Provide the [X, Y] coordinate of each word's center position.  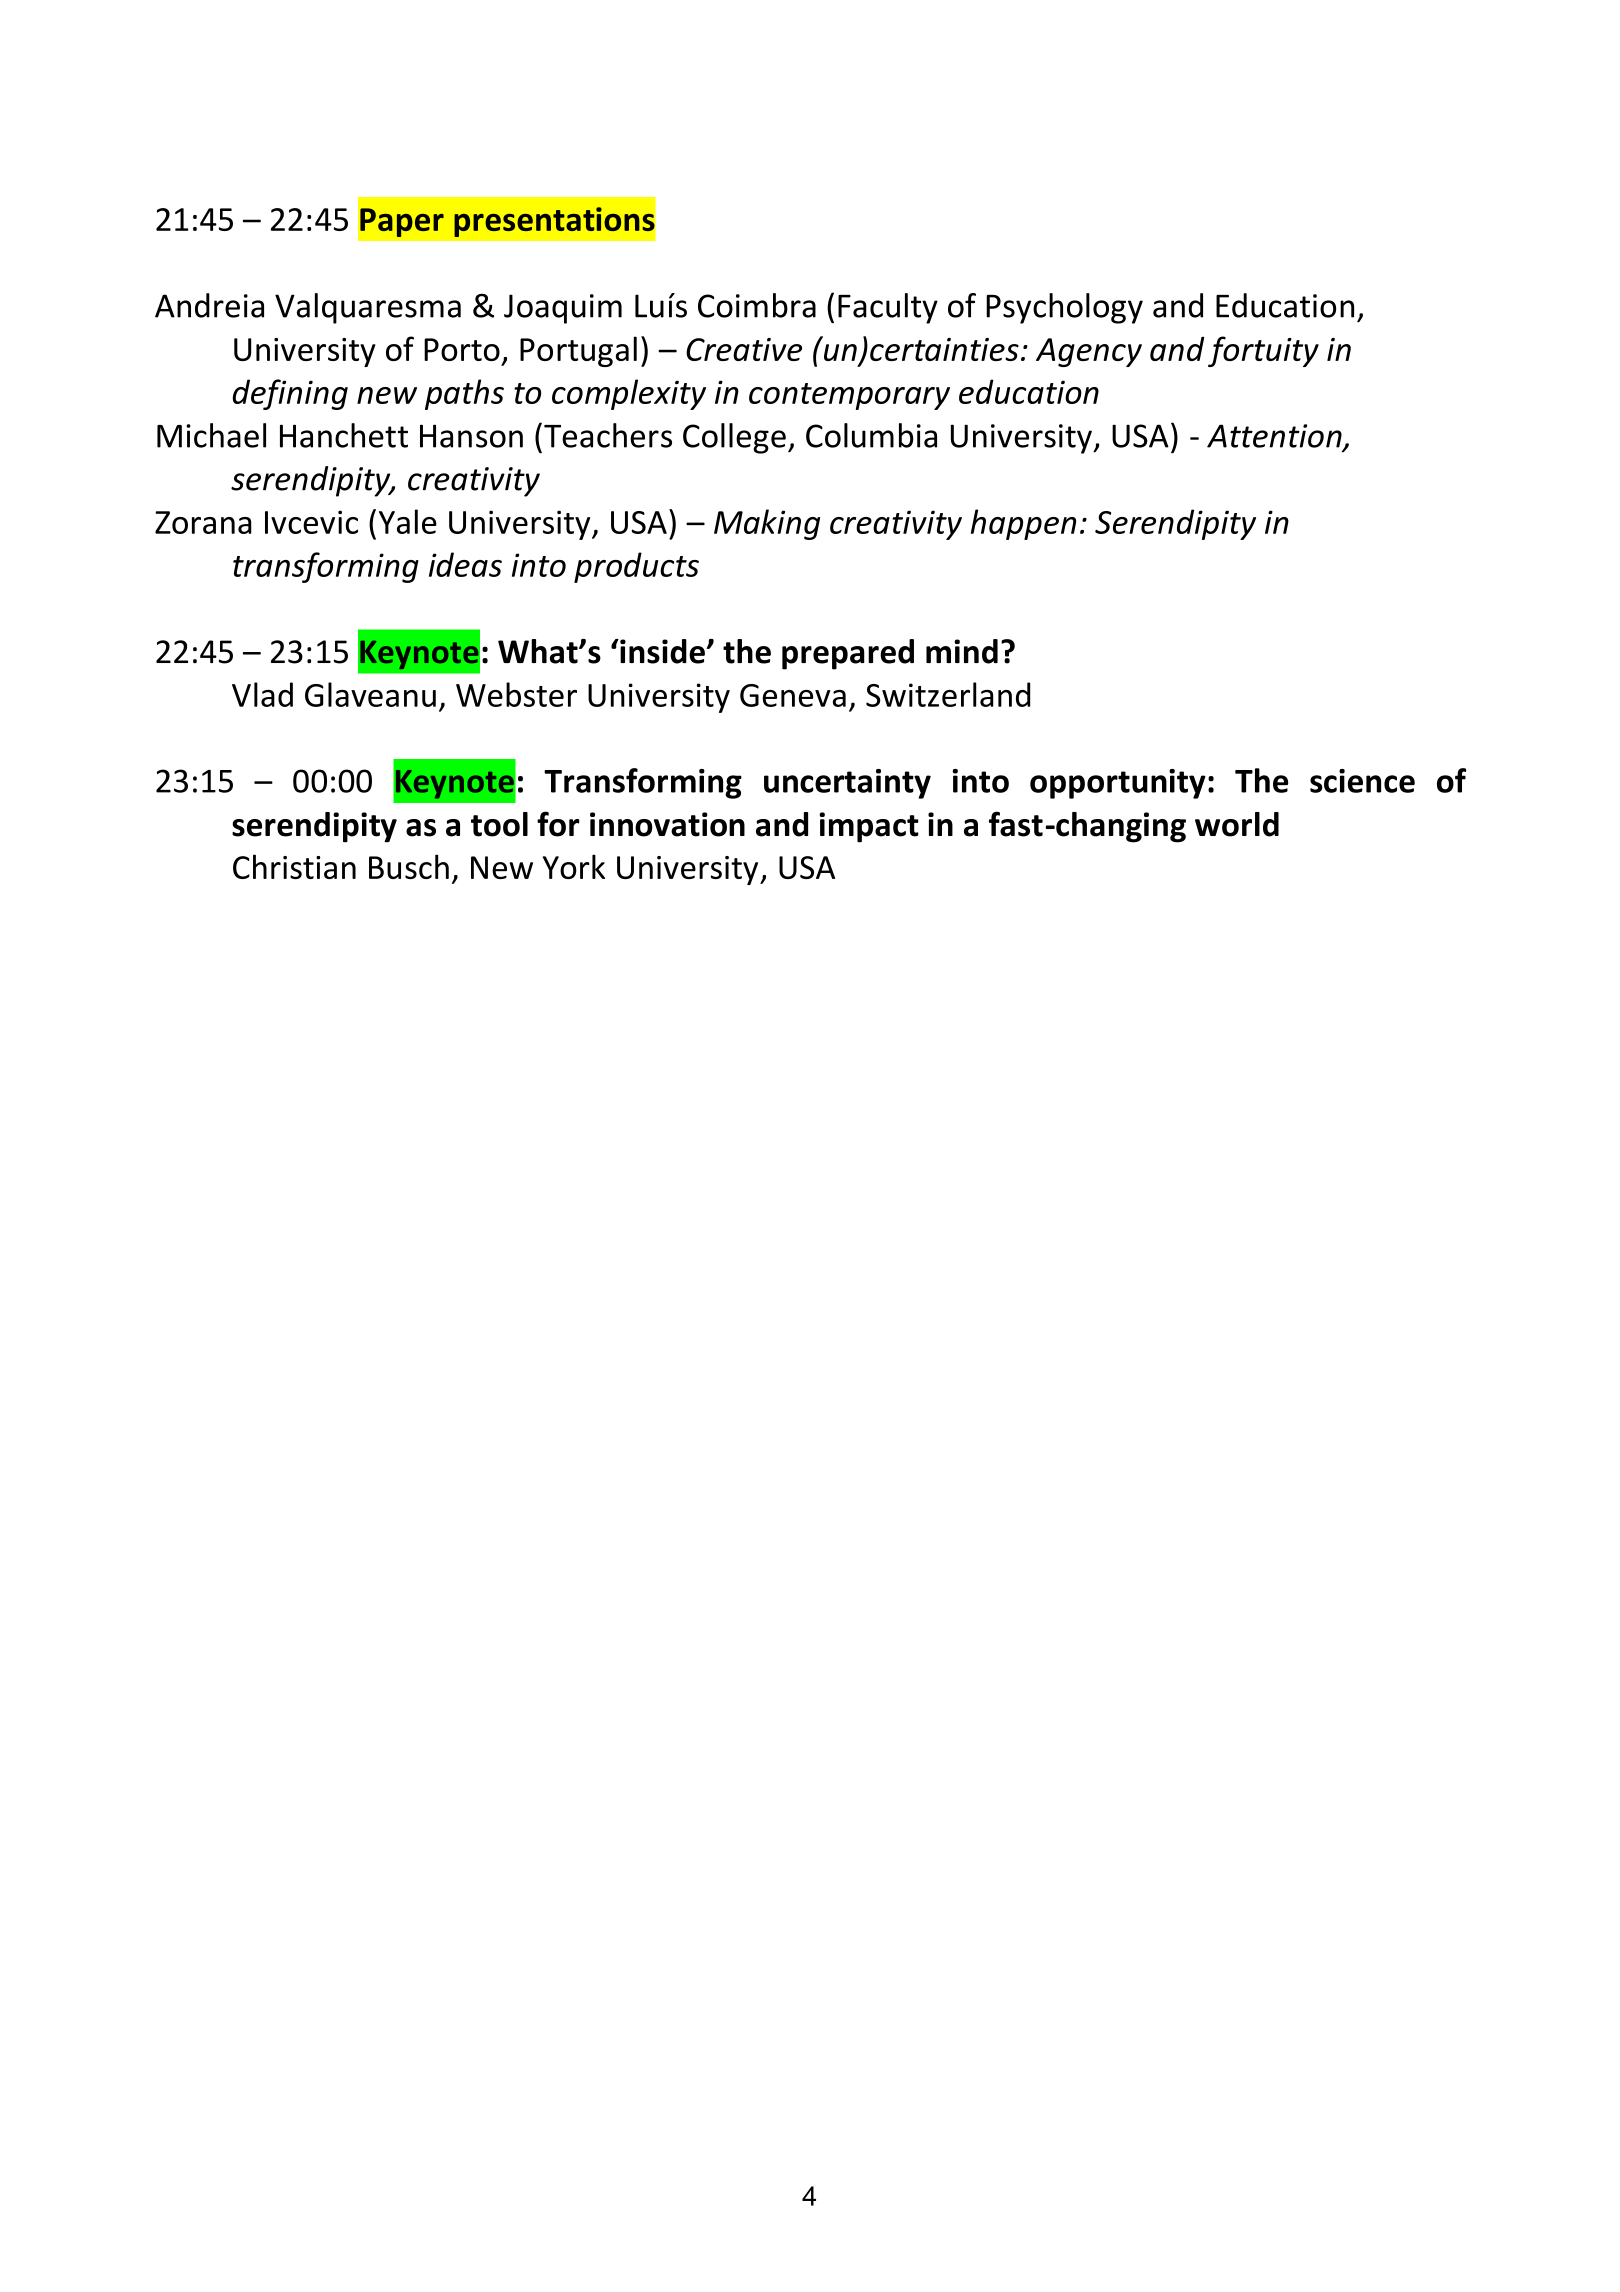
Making [767, 524]
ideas [465, 564]
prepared [848, 654]
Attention [1275, 437]
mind [962, 651]
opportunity [1118, 784]
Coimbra [757, 305]
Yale [408, 521]
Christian [294, 866]
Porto [462, 349]
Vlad [262, 694]
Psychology [1064, 308]
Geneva [793, 695]
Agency [1089, 352]
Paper [402, 222]
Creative [744, 349]
